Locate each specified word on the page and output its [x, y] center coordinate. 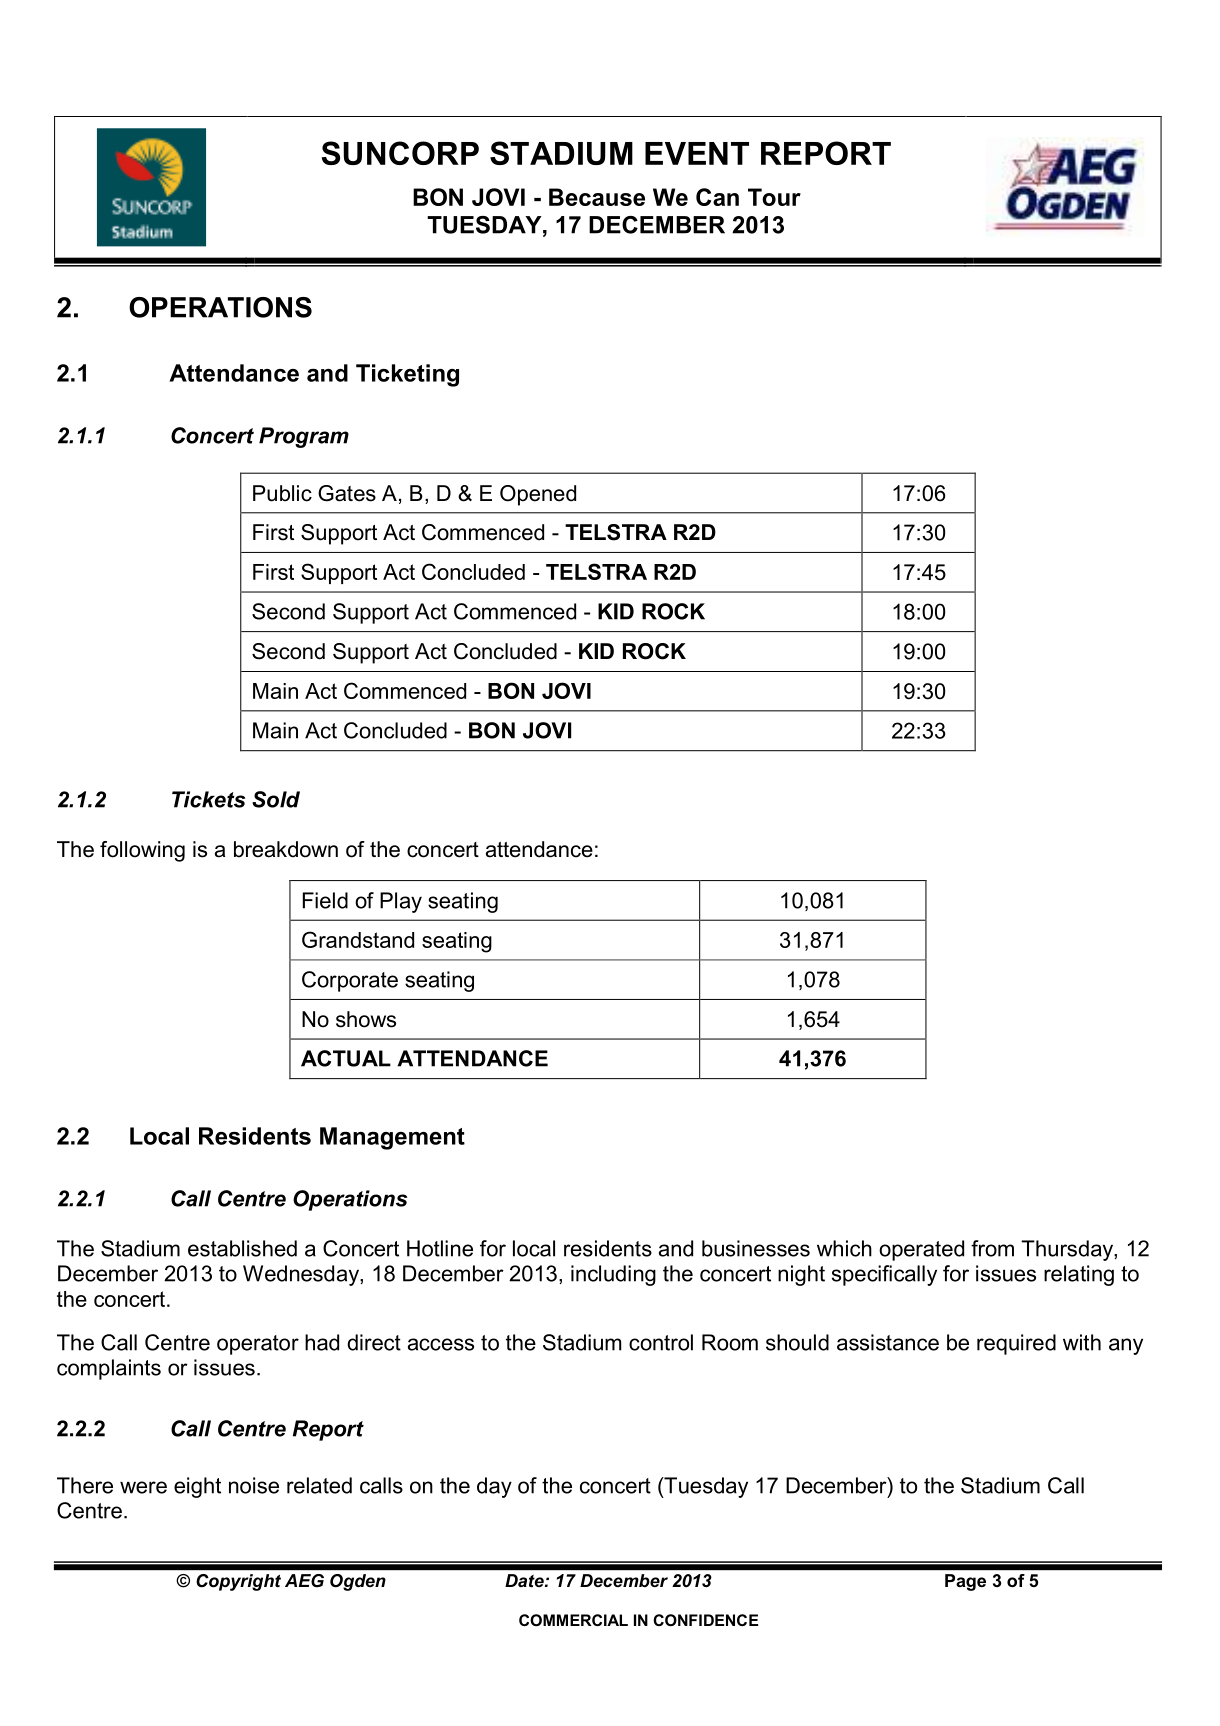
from [992, 1248]
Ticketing [407, 375]
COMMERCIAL [573, 1620]
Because [597, 197]
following [142, 851]
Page [965, 1582]
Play [401, 902]
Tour [774, 197]
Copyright [239, 1582]
